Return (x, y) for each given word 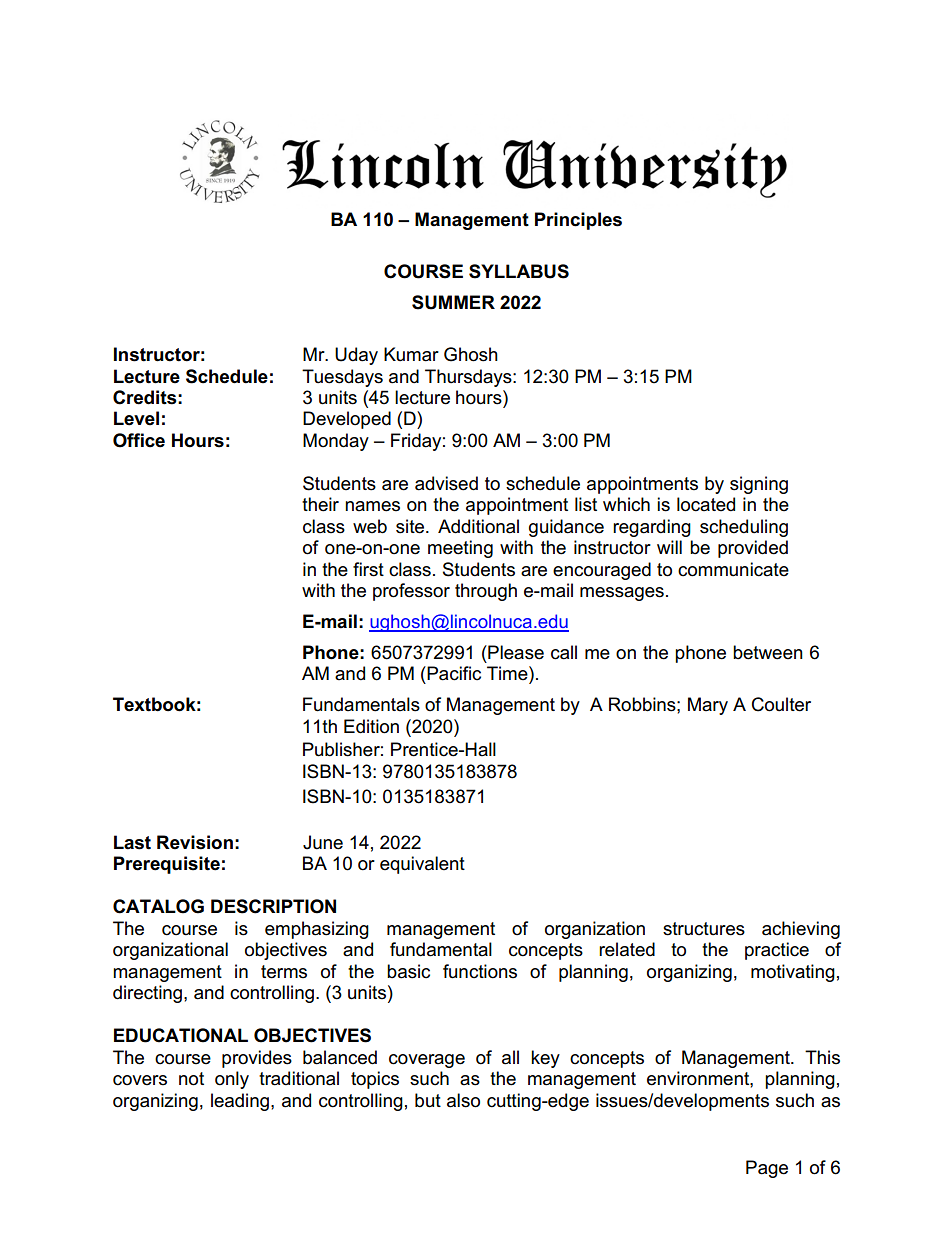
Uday (356, 356)
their (320, 504)
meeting (460, 549)
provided (753, 549)
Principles (578, 221)
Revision (195, 842)
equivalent (422, 865)
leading (240, 1102)
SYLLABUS (519, 271)
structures (704, 929)
